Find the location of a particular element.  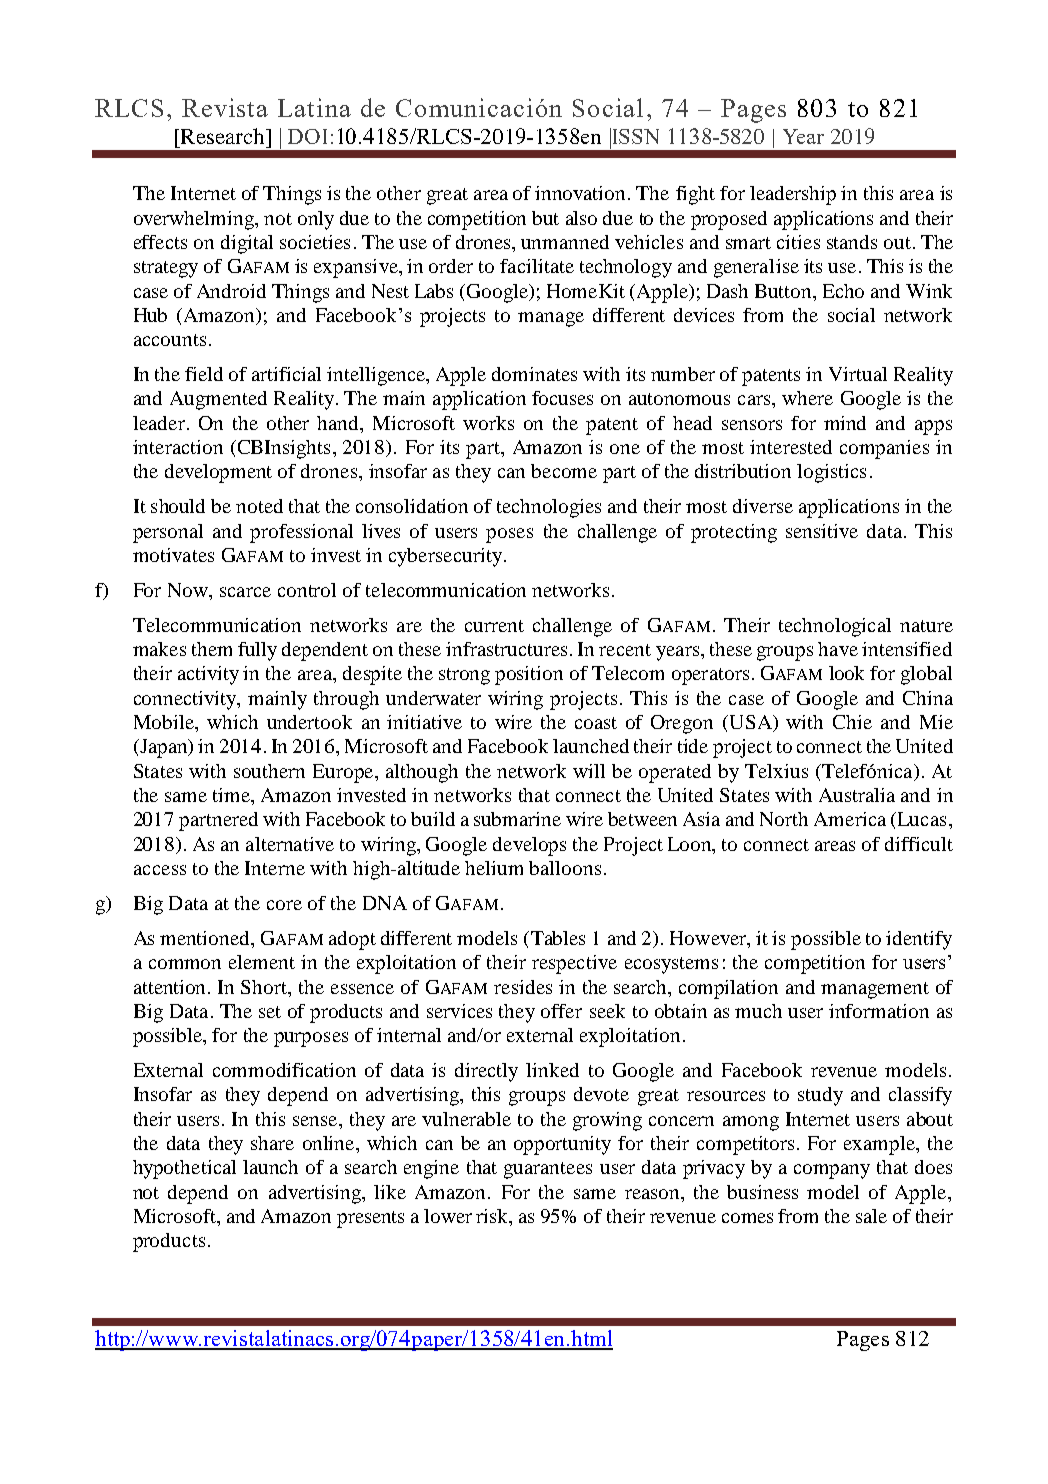

company is located at coordinates (832, 1171).
